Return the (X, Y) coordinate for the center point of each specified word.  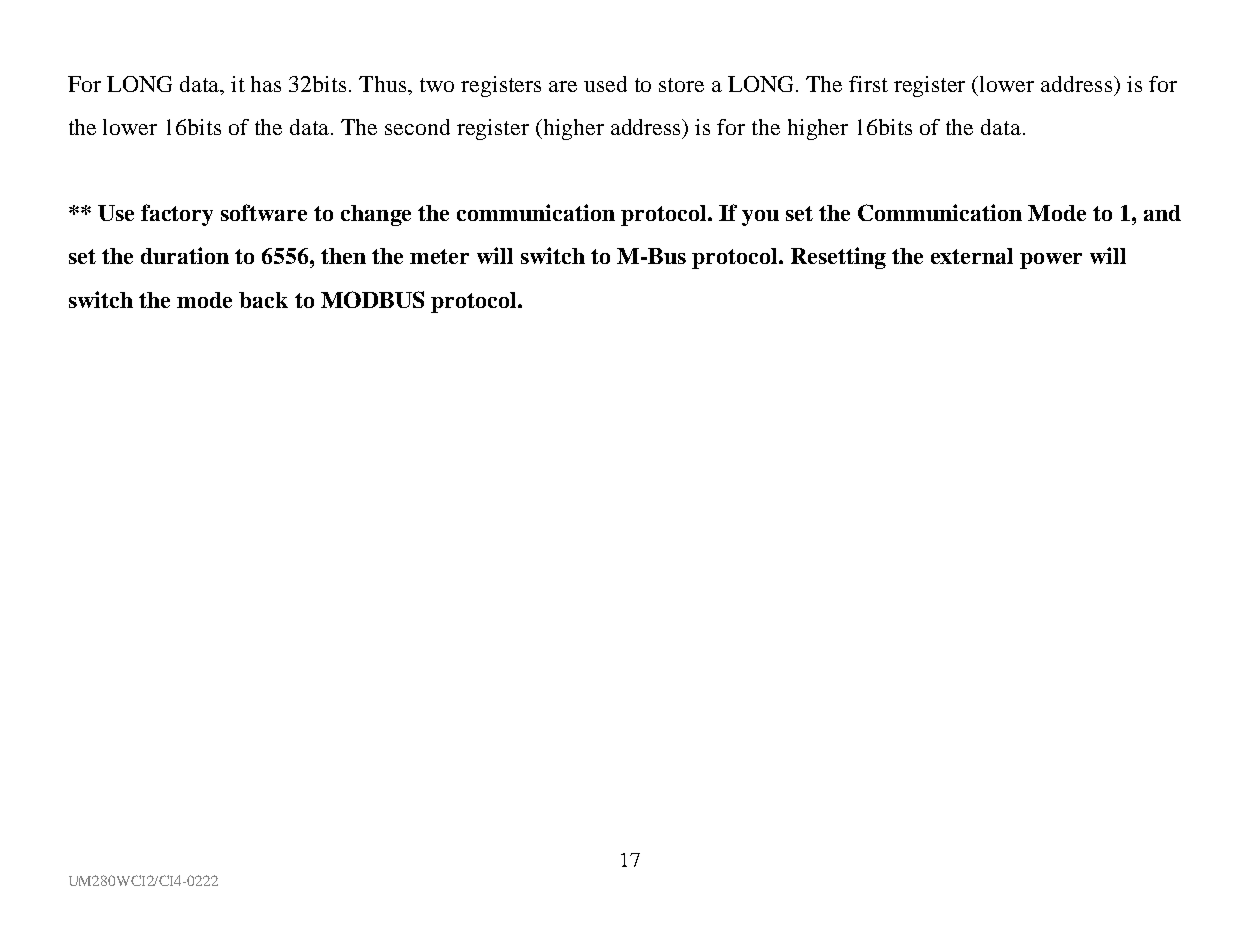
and (1162, 213)
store (681, 85)
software (264, 212)
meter (439, 256)
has (266, 84)
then (343, 256)
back (263, 300)
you (760, 218)
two (437, 85)
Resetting (838, 258)
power (1051, 261)
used (605, 84)
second (417, 127)
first (868, 84)
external (972, 256)
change (376, 215)
